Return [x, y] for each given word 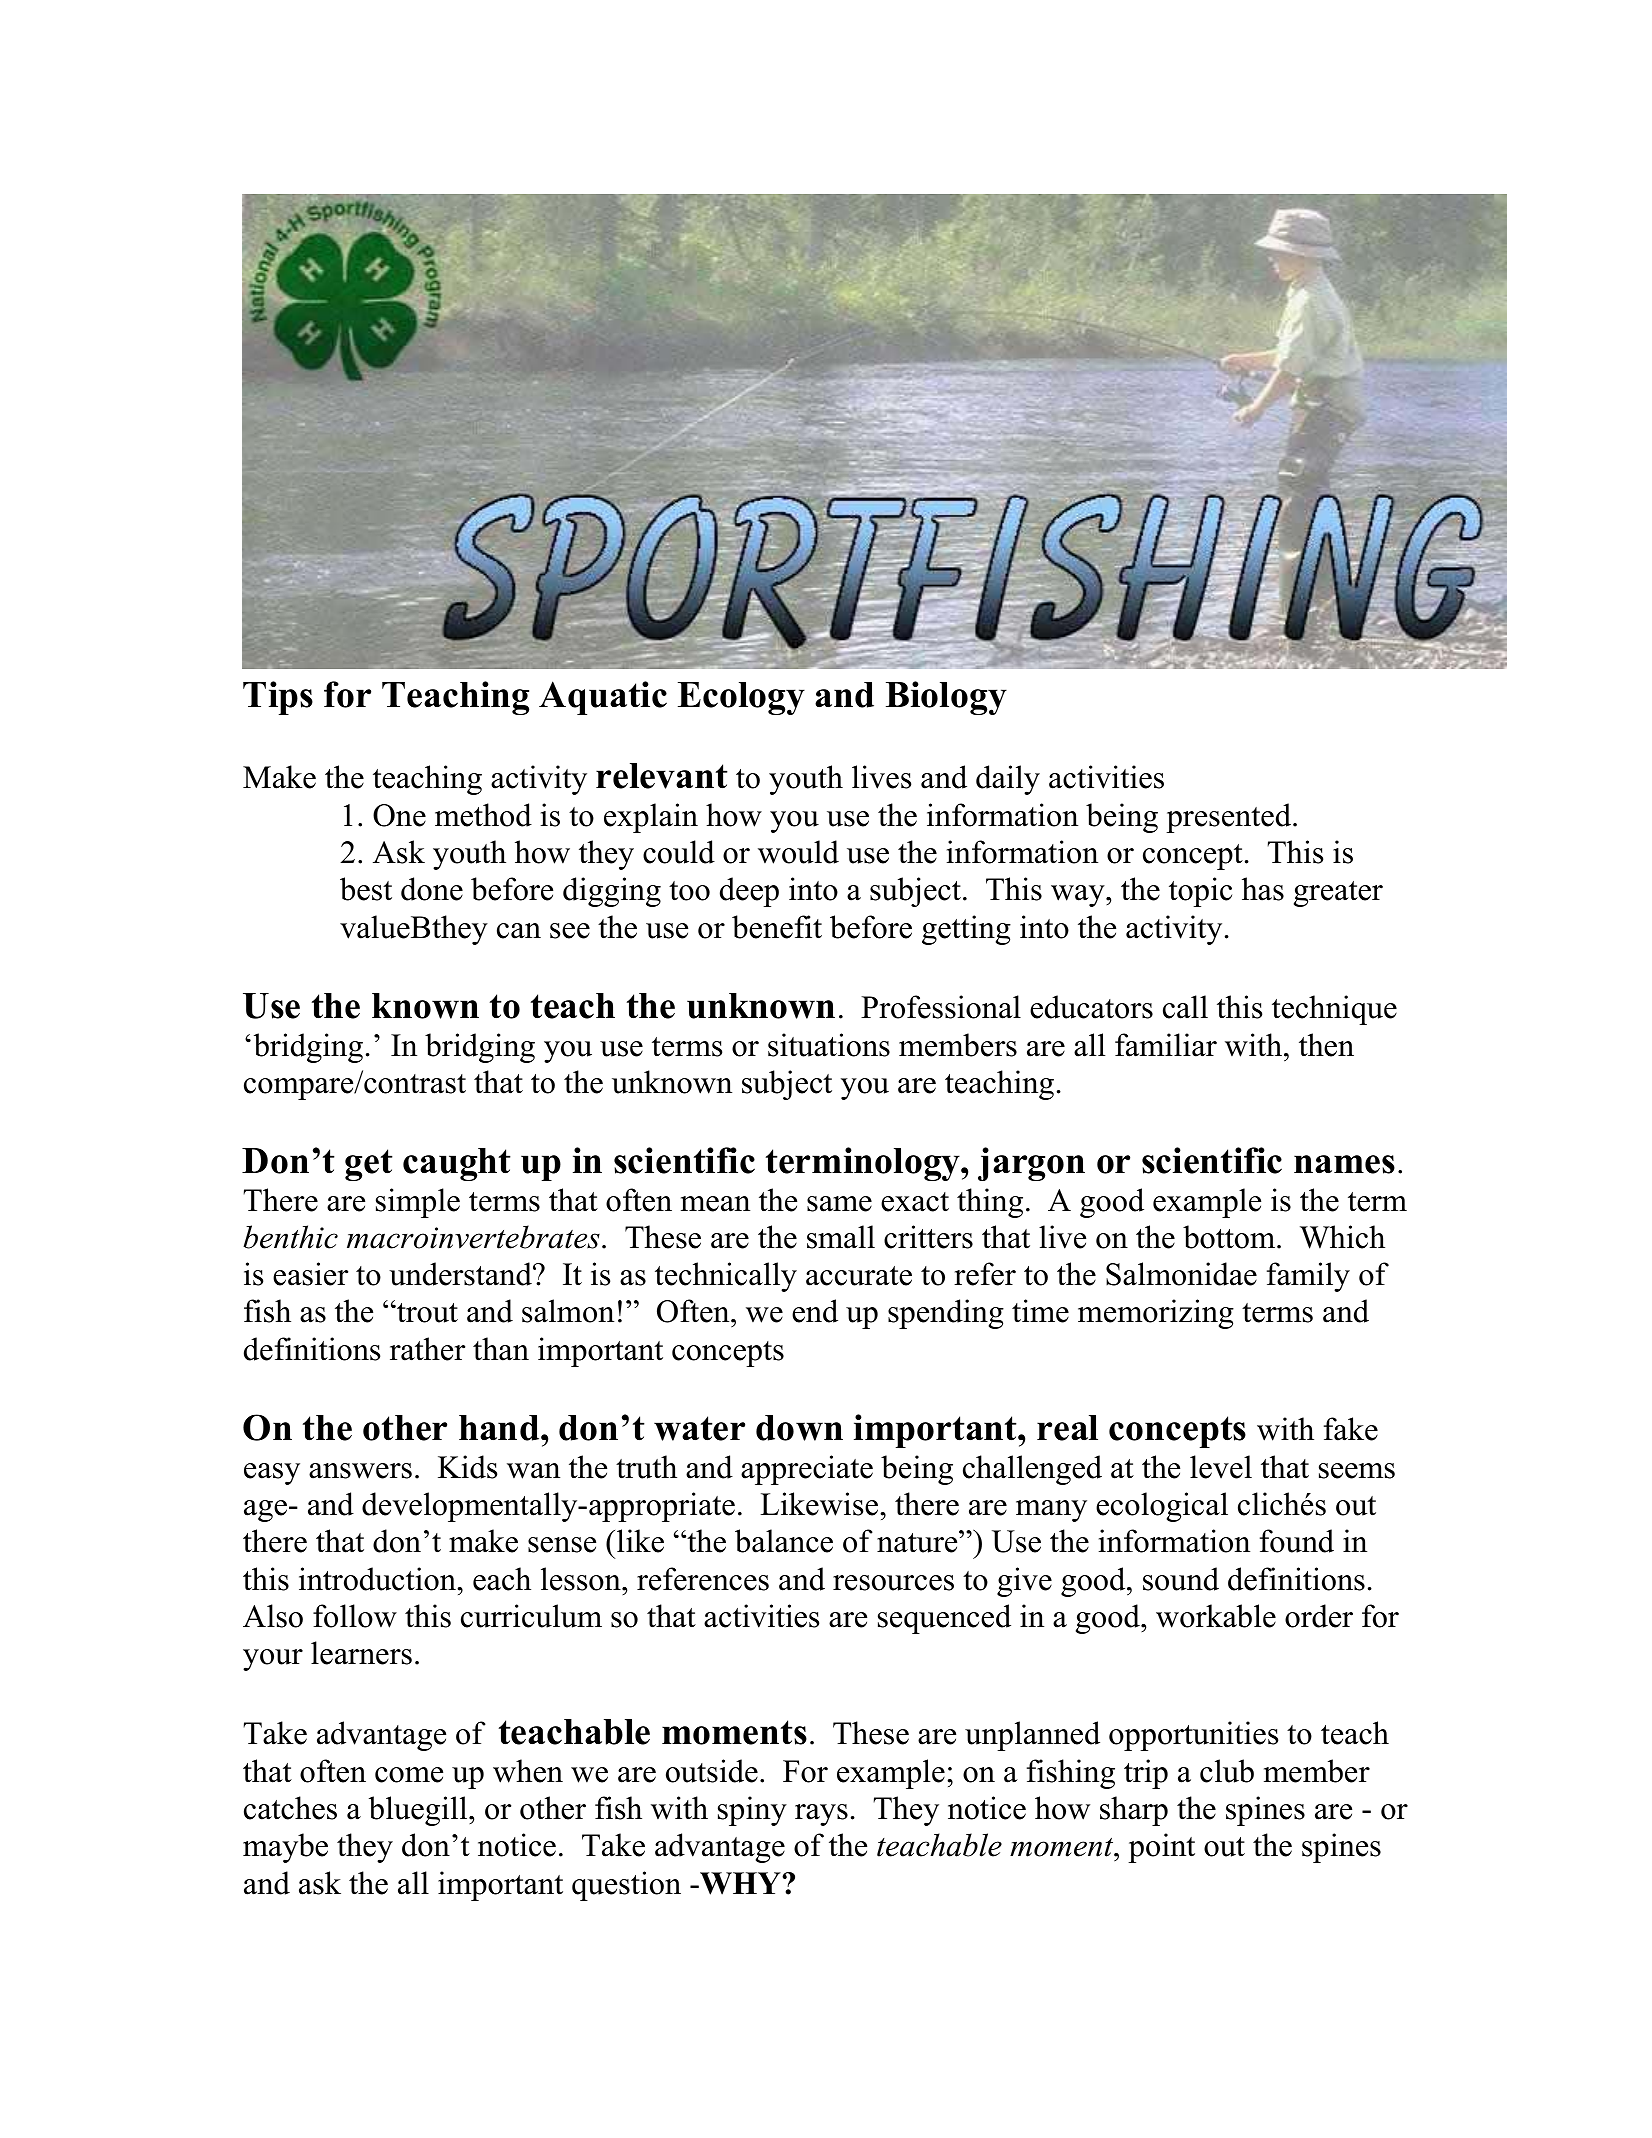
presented [1230, 818]
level [1221, 1467]
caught [457, 1164]
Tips [278, 698]
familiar [1166, 1045]
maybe [285, 1848]
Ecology [741, 698]
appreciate [807, 1470]
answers [360, 1471]
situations [829, 1045]
